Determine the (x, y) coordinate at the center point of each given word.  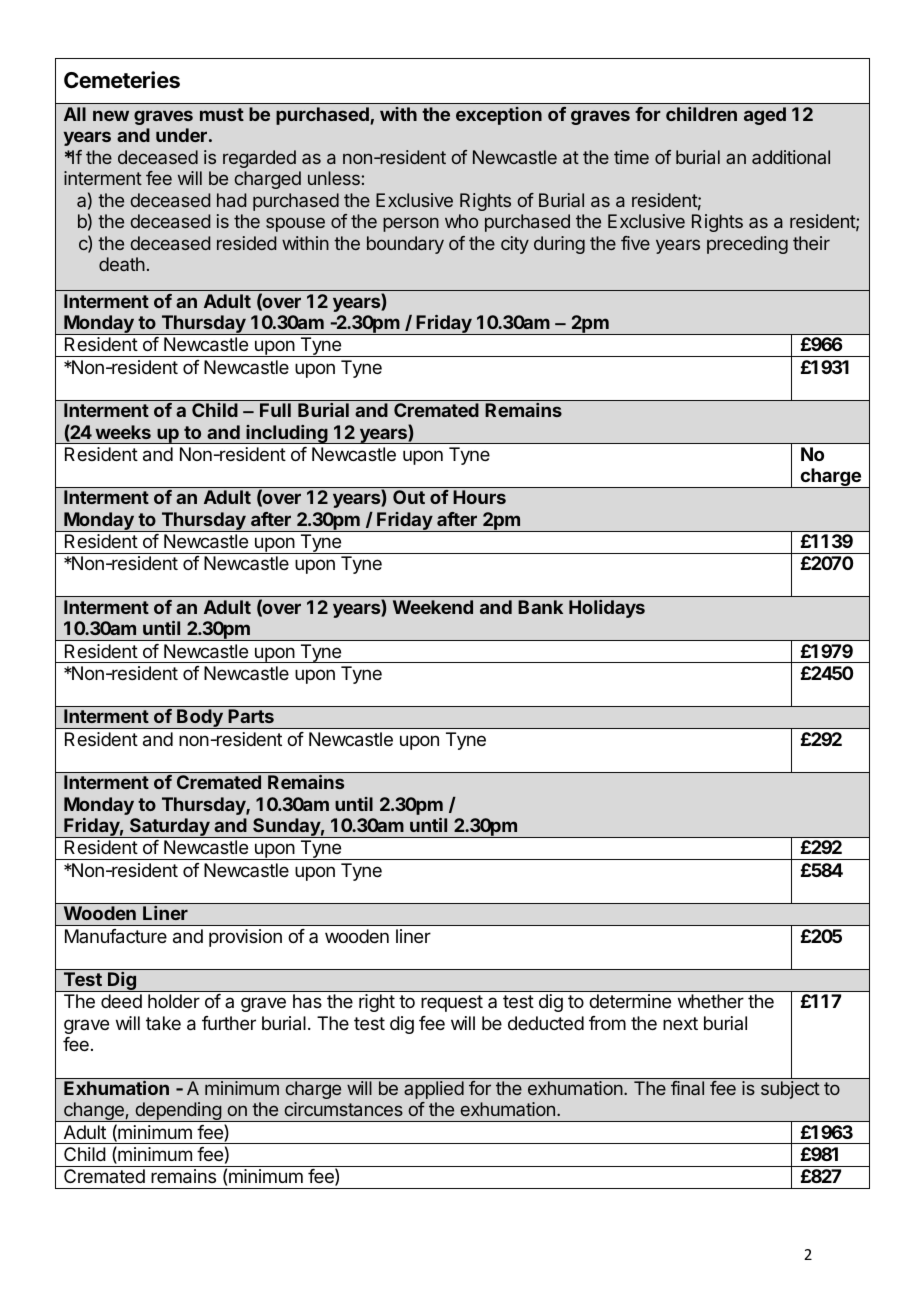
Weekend (433, 607)
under (181, 135)
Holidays (607, 609)
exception (499, 116)
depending (178, 1112)
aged (765, 116)
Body (200, 719)
